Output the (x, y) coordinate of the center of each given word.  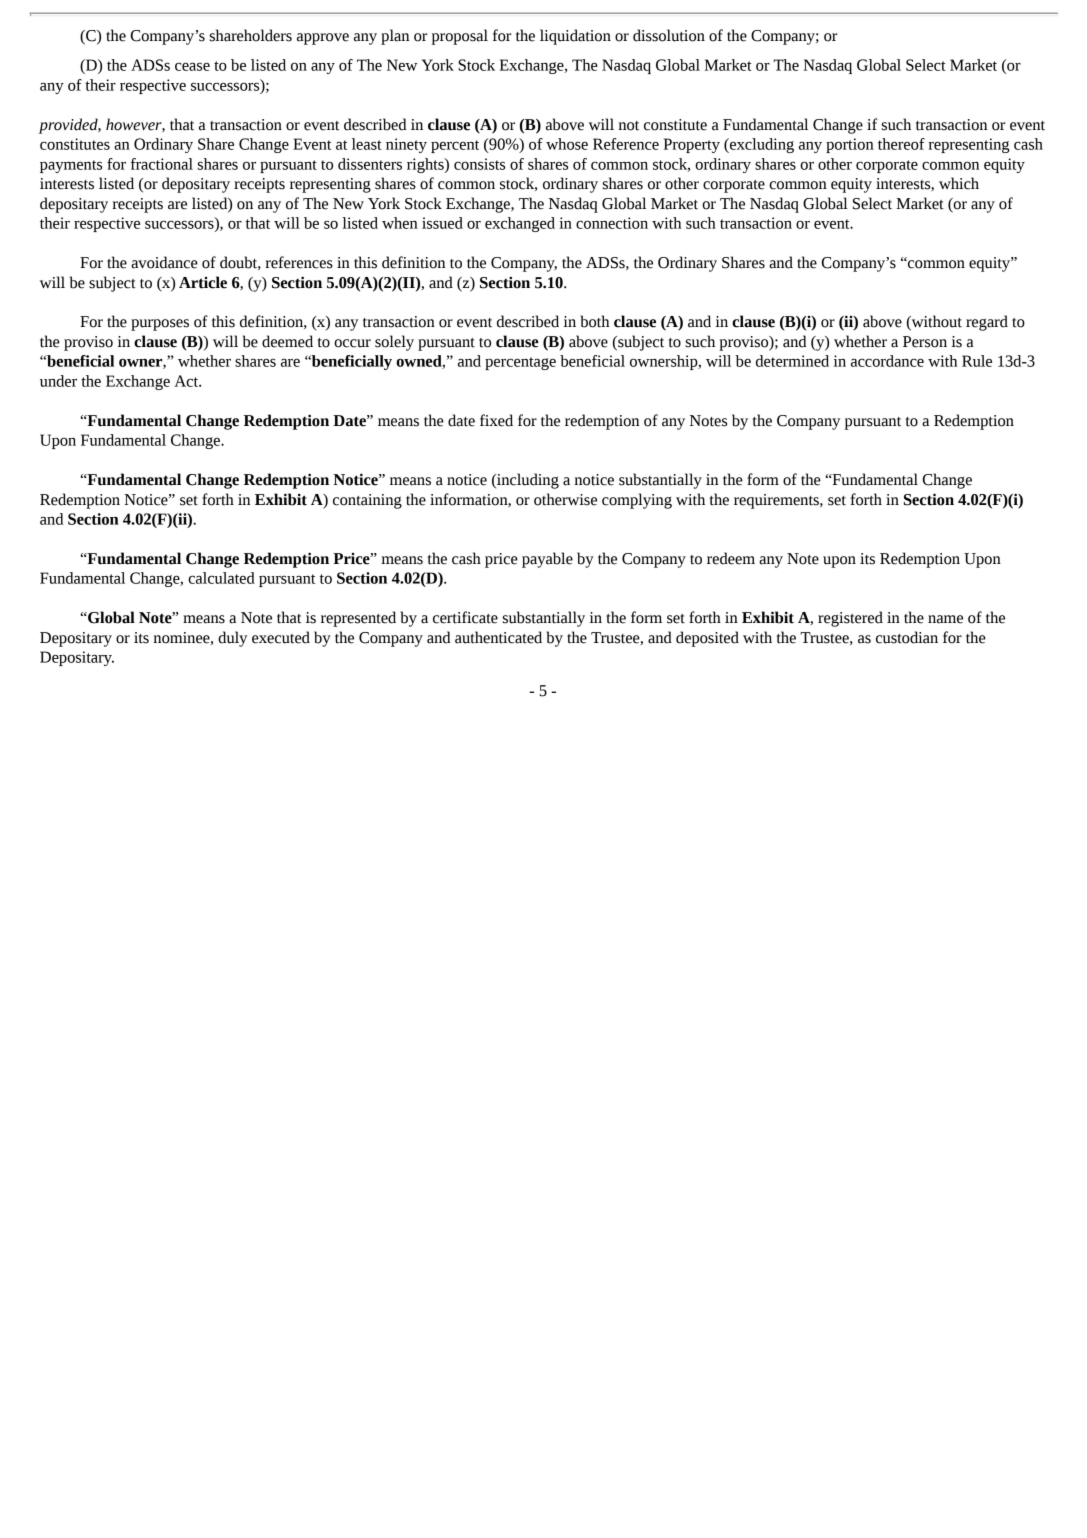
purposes (160, 325)
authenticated (498, 637)
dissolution (669, 35)
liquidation (575, 37)
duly (232, 639)
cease (192, 66)
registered (850, 619)
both (595, 321)
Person (925, 342)
